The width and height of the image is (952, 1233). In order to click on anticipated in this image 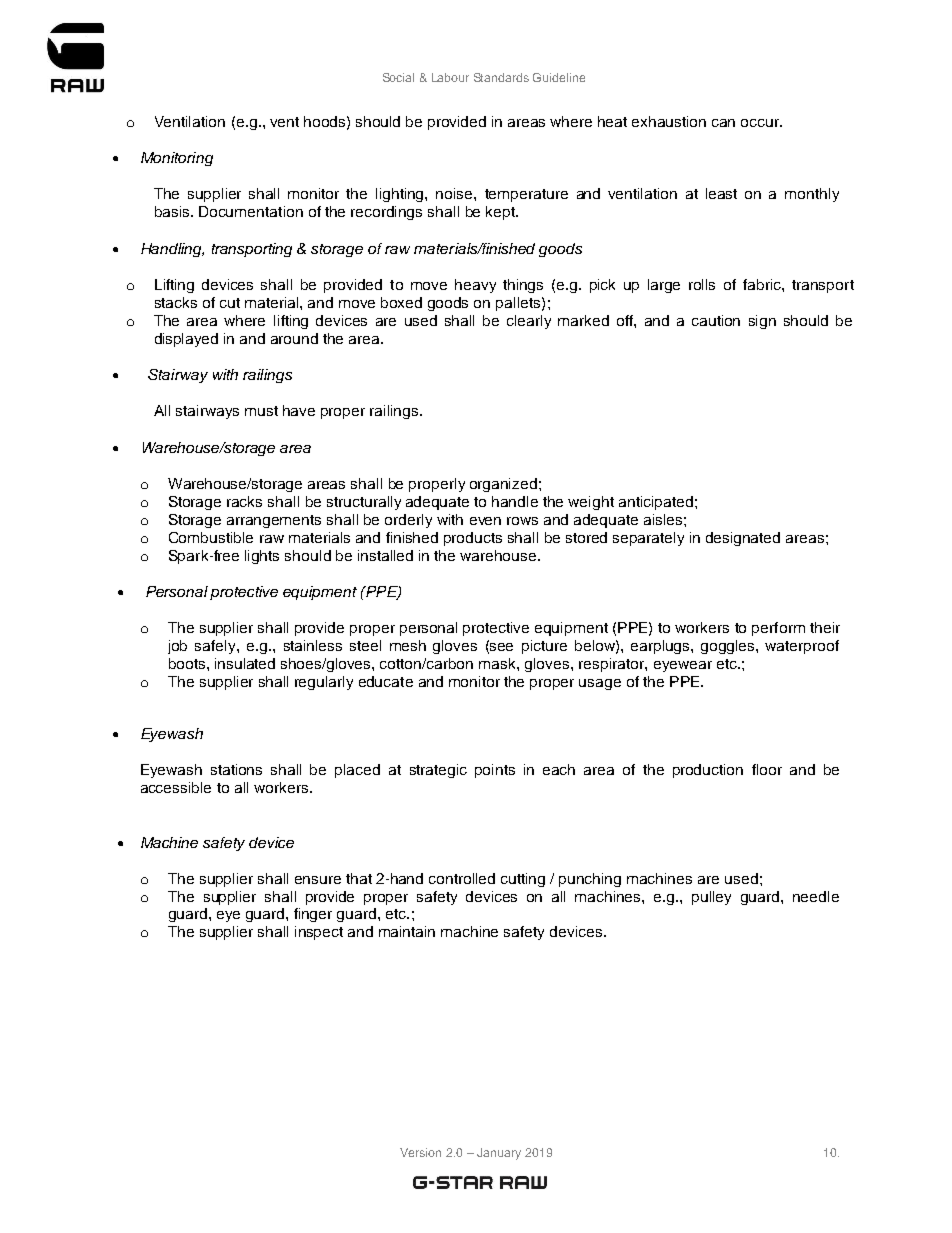, I will do `click(656, 503)`.
